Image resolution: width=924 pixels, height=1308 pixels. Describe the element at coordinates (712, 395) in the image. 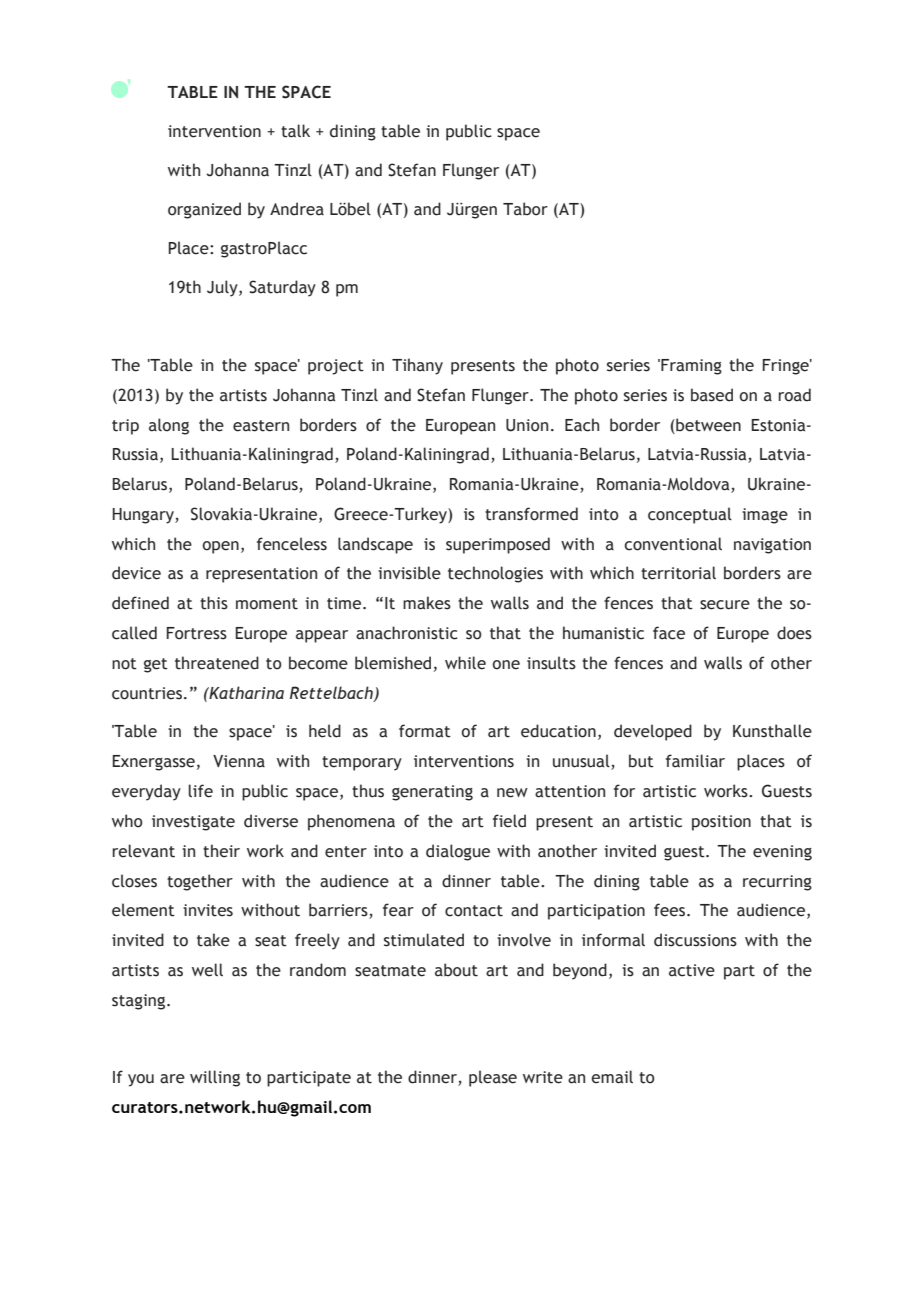

I see `based` at that location.
